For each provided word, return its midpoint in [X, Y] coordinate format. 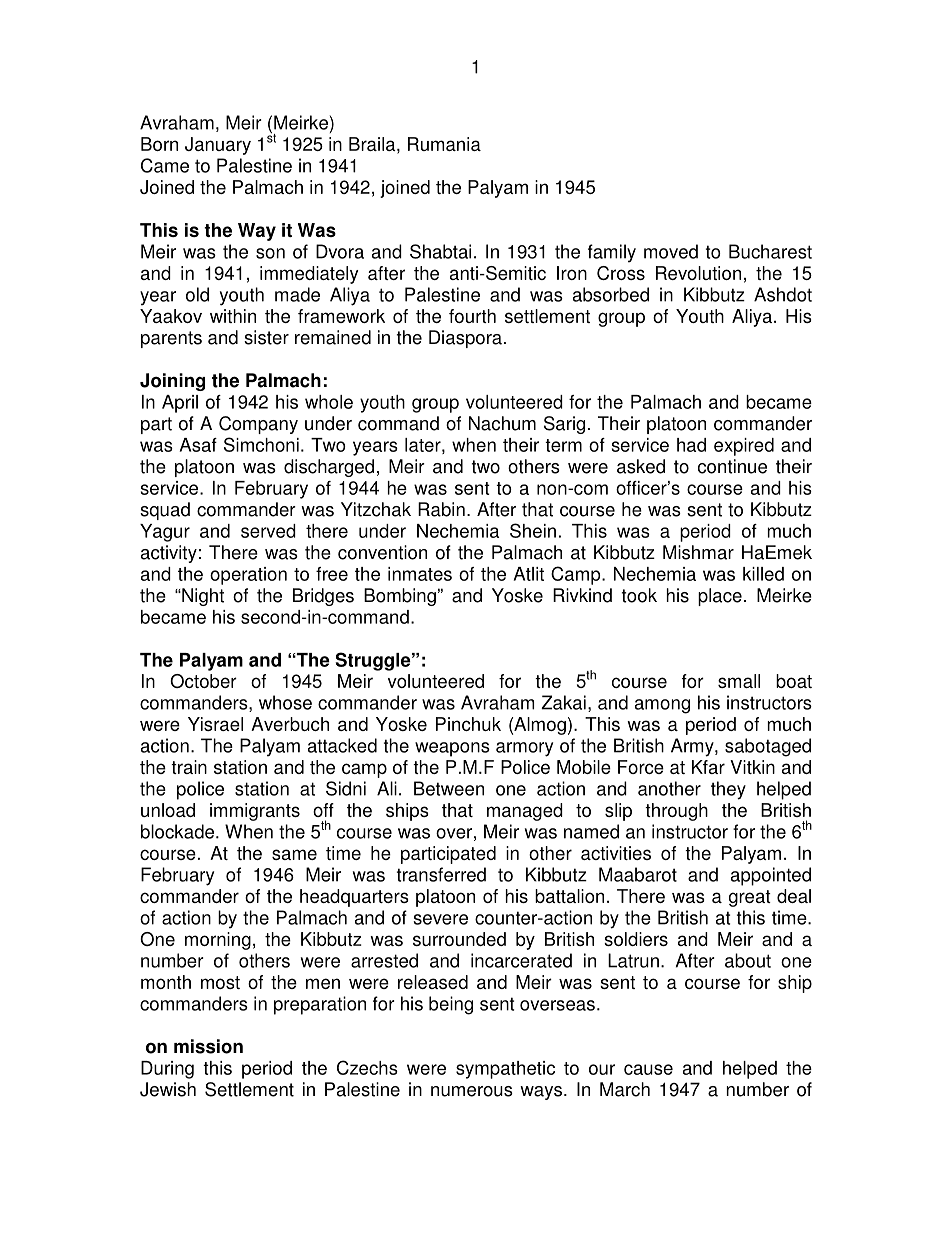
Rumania [444, 144]
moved [671, 251]
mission [208, 1046]
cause [648, 1069]
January [218, 146]
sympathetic [505, 1070]
